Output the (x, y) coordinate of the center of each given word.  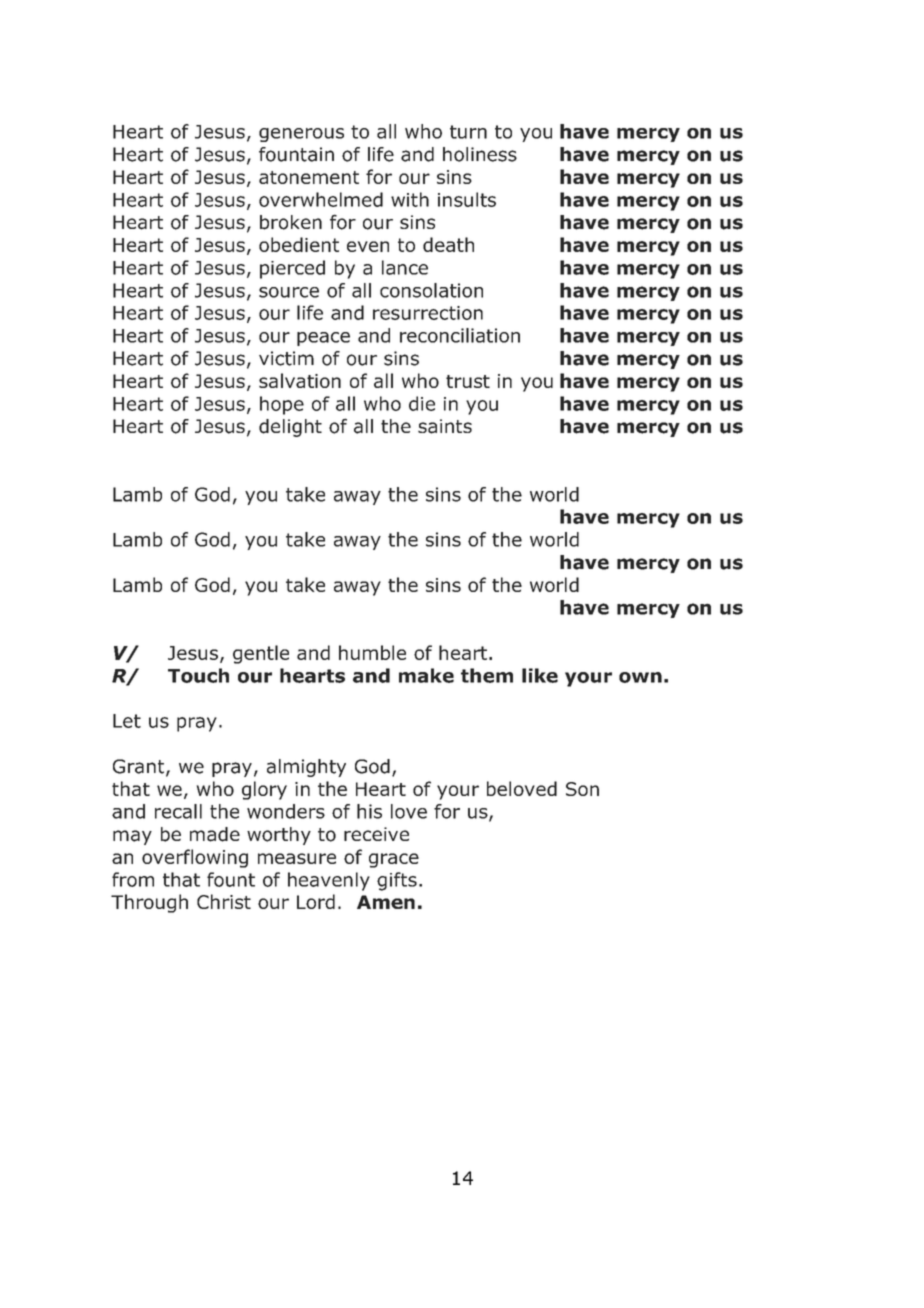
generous (301, 135)
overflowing (195, 858)
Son (582, 789)
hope (282, 405)
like (540, 675)
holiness (480, 154)
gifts (397, 881)
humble (372, 652)
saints (445, 426)
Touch (198, 675)
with (410, 199)
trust (468, 381)
